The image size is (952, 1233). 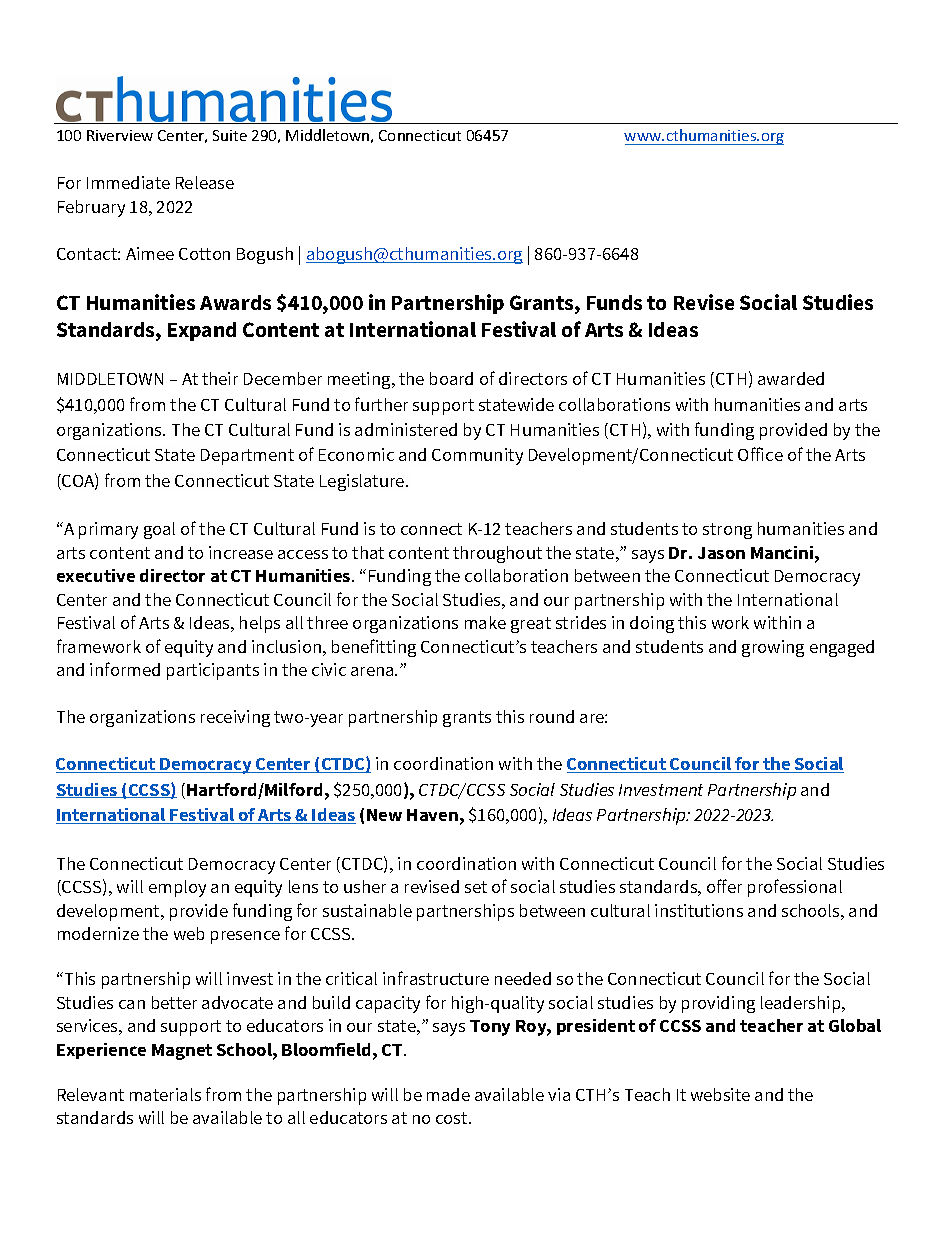 I want to click on materials, so click(x=165, y=1094).
